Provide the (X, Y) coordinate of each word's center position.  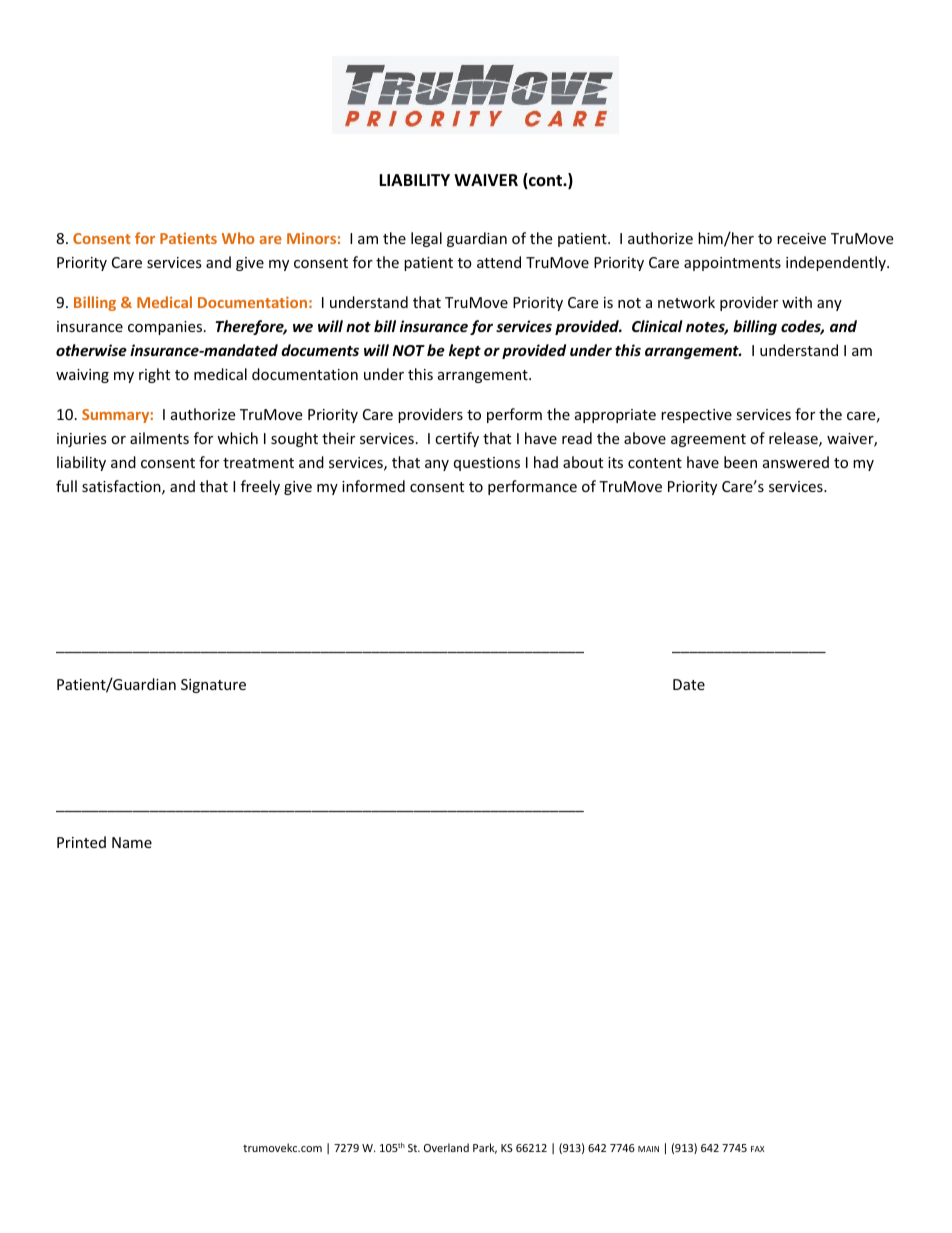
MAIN (648, 1149)
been (740, 462)
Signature (213, 686)
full (66, 486)
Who (238, 238)
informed (373, 486)
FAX (757, 1149)
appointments (732, 264)
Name (132, 842)
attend (499, 262)
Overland (446, 1147)
